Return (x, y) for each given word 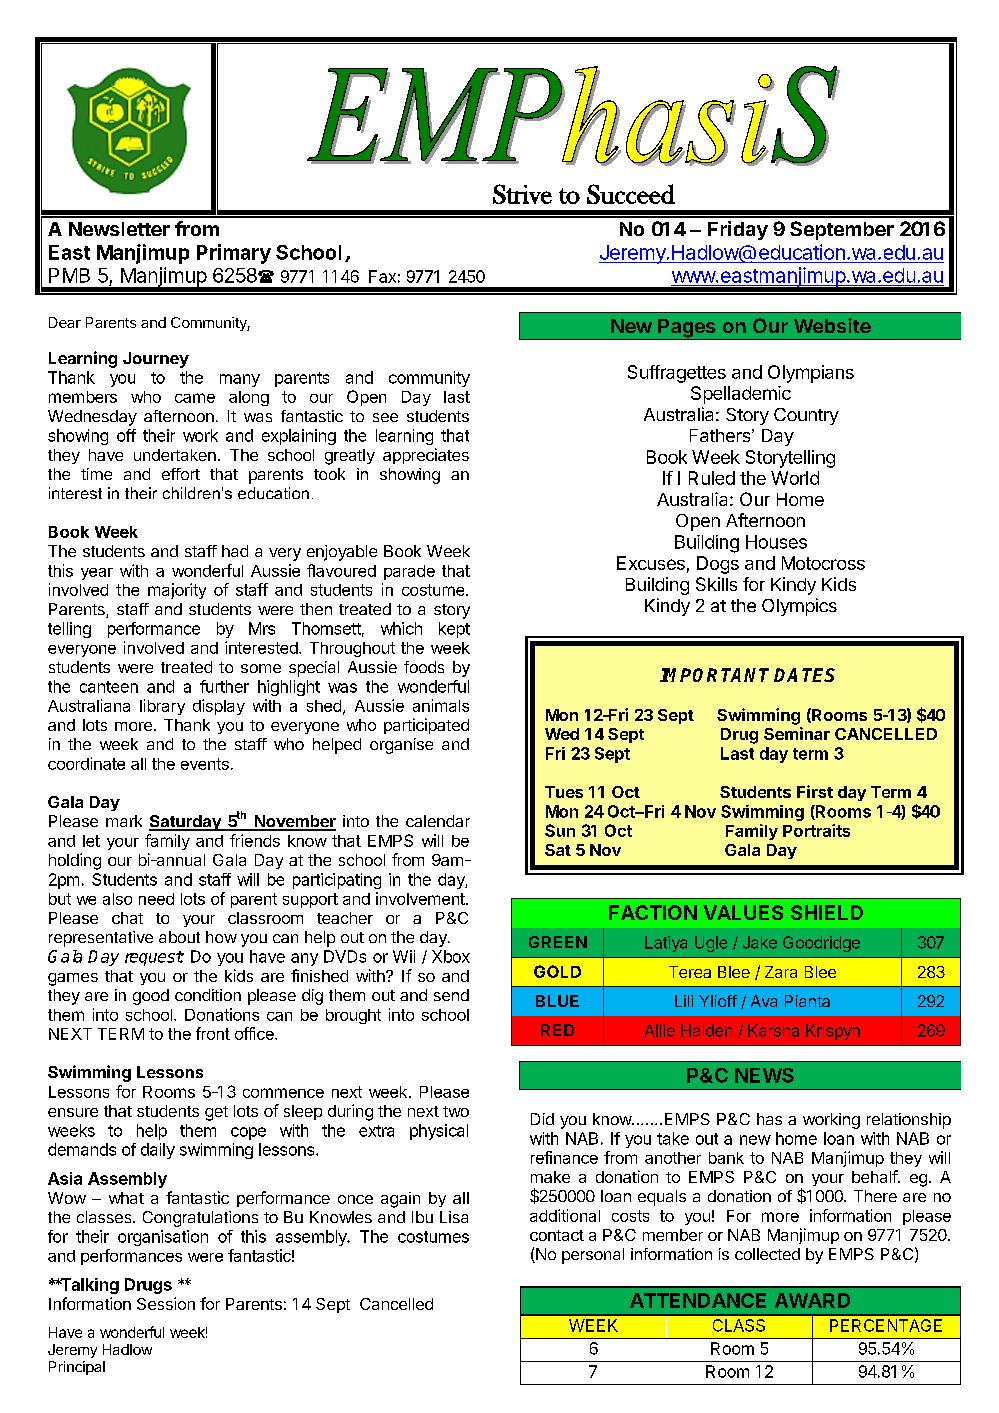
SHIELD (827, 912)
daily (158, 1151)
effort (181, 474)
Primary (234, 254)
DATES (804, 675)
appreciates (426, 456)
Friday (738, 230)
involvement (421, 898)
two (456, 1111)
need (156, 899)
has (769, 1119)
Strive (522, 194)
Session (166, 1303)
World (795, 478)
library (162, 707)
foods (424, 667)
